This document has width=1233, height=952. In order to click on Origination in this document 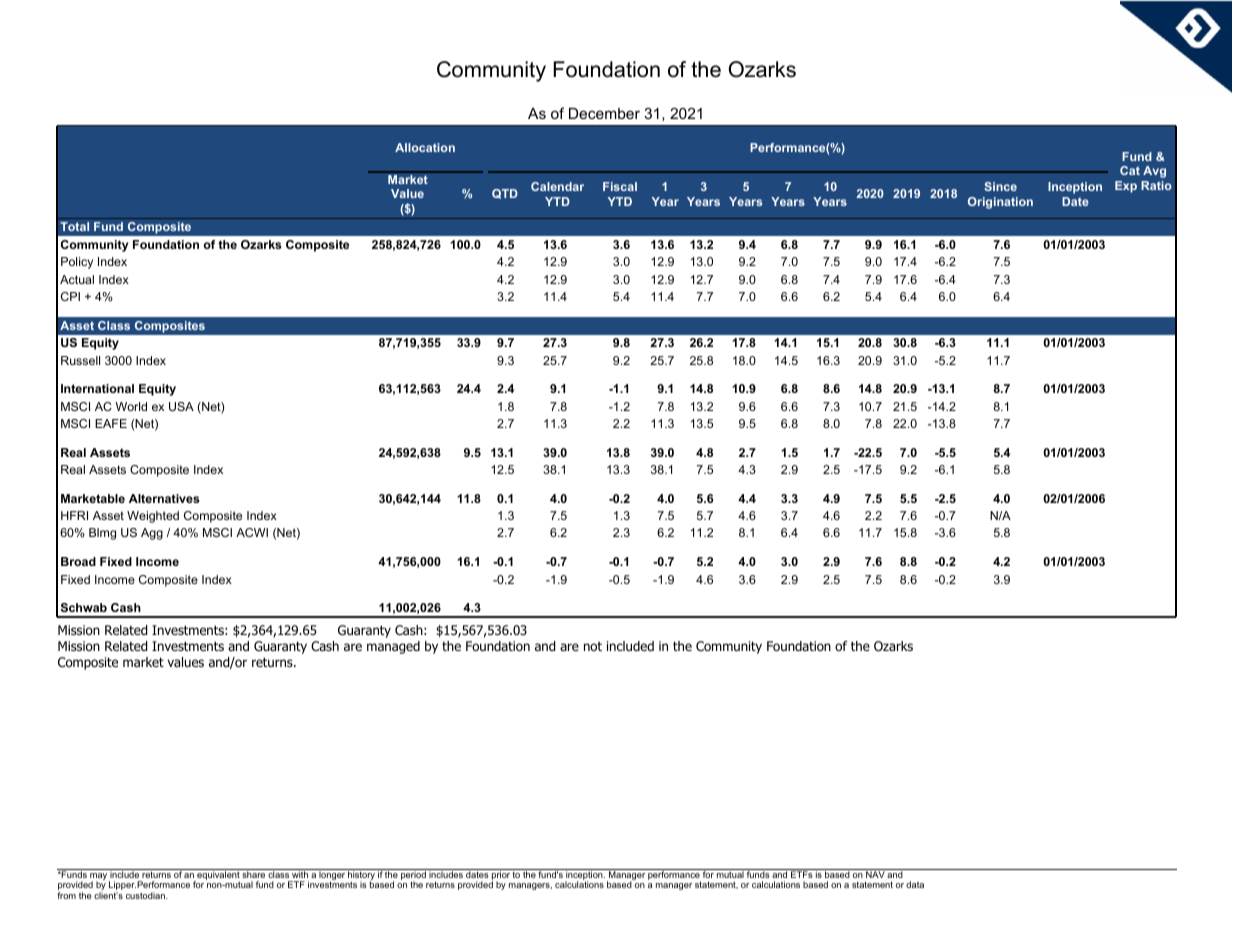, I will do `click(1000, 203)`.
